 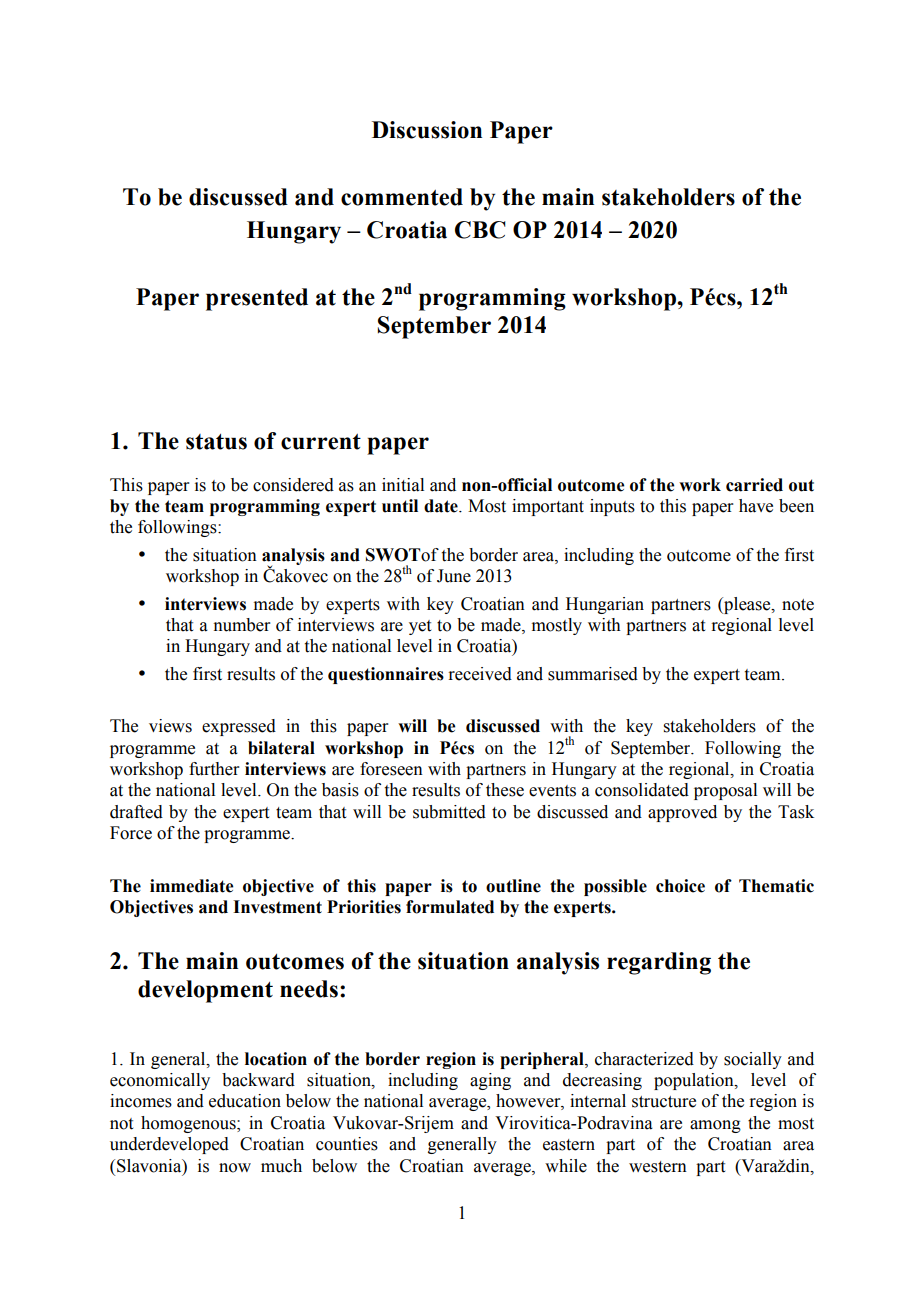 I want to click on presented, so click(x=257, y=299).
